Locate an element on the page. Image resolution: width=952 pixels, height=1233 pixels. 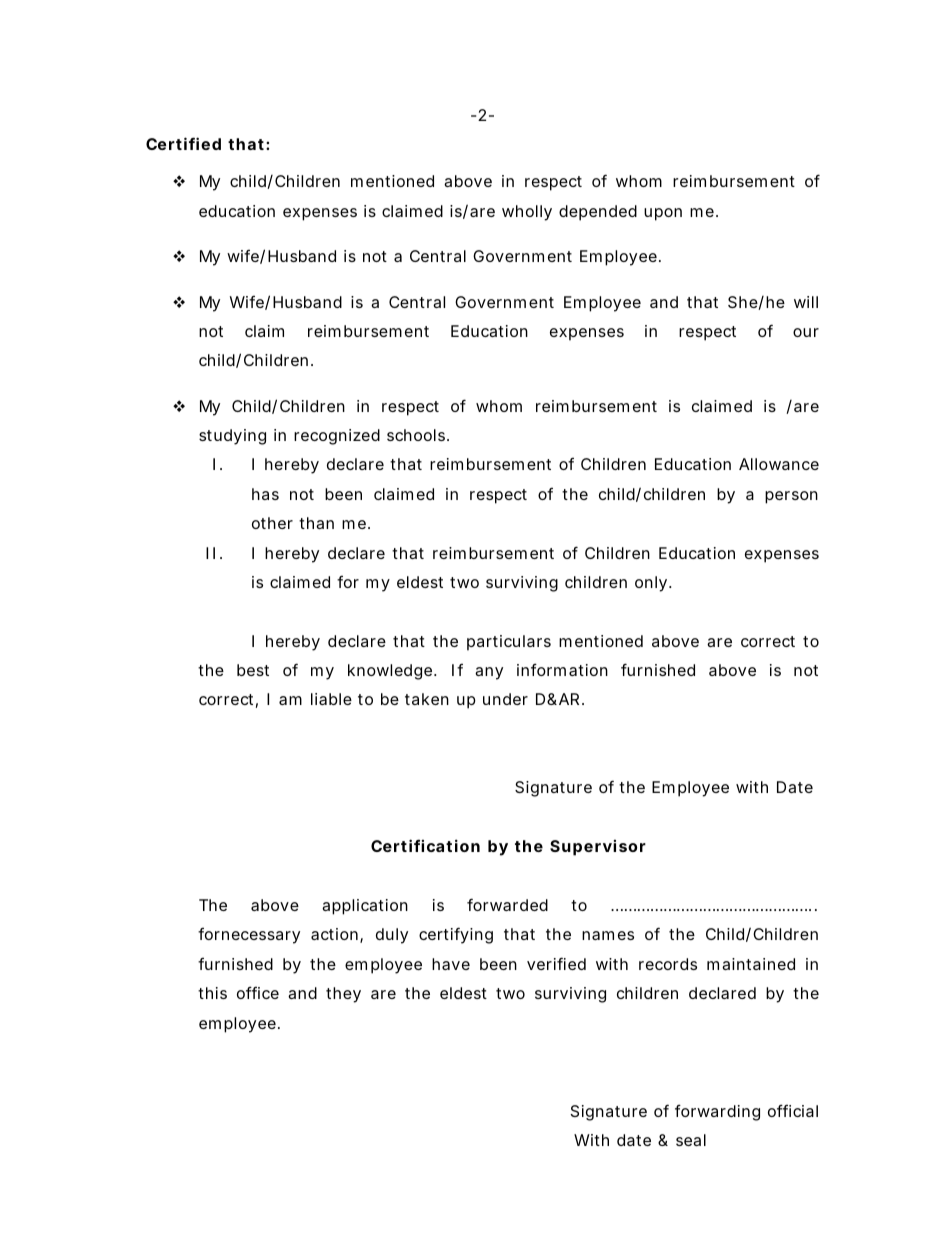
Certification is located at coordinates (425, 845).
